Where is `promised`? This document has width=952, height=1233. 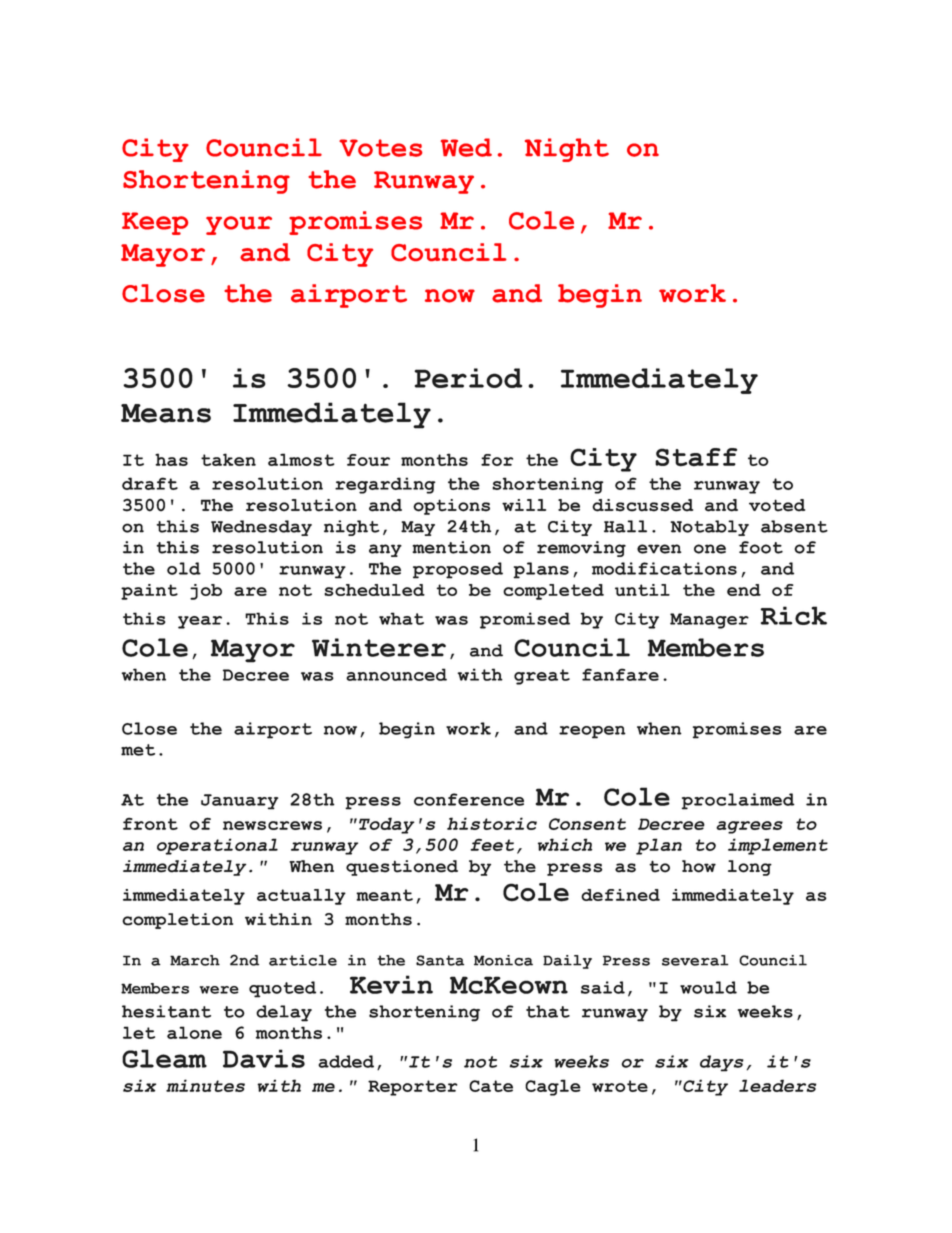 promised is located at coordinates (525, 620).
